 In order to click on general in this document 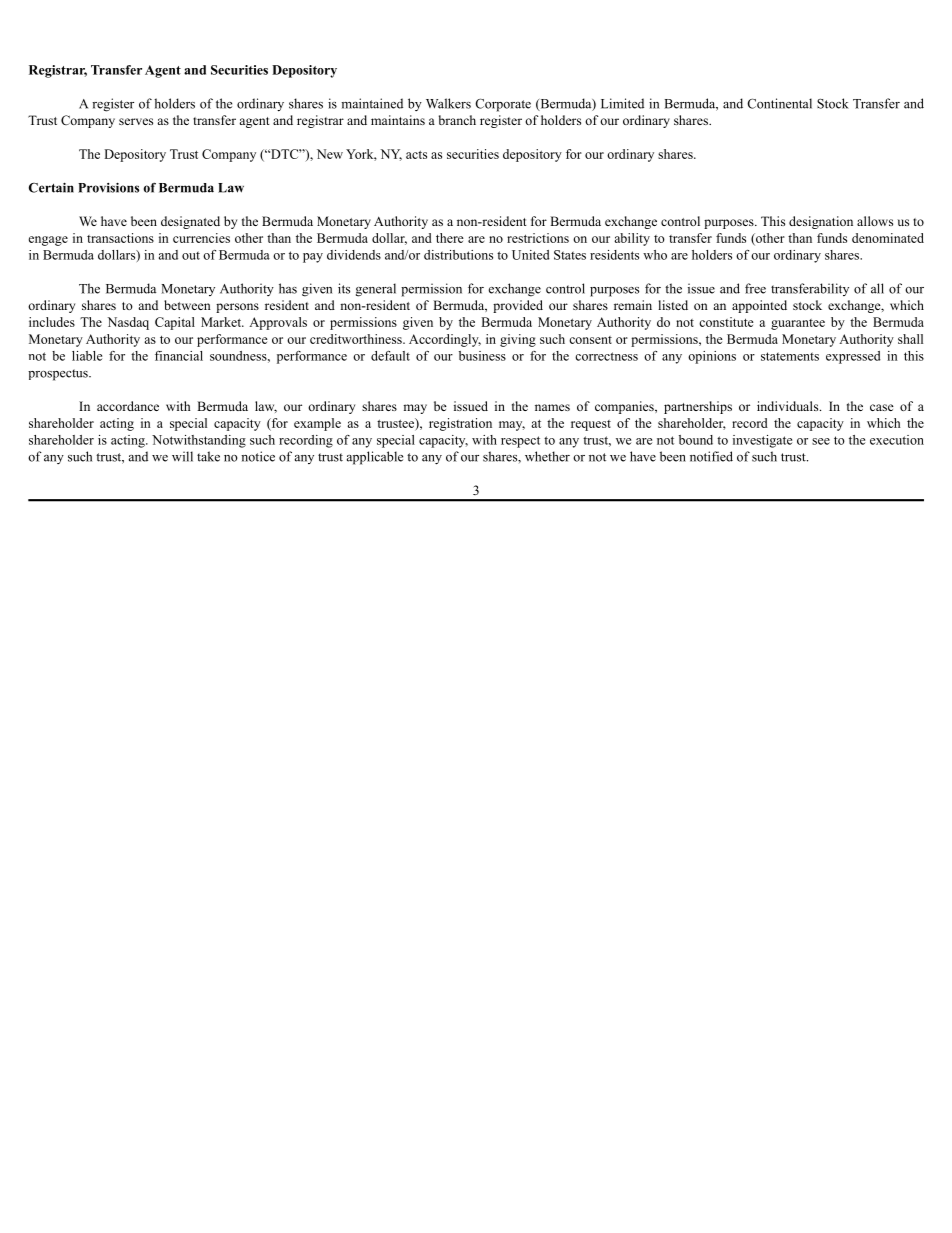, I will do `click(376, 290)`.
